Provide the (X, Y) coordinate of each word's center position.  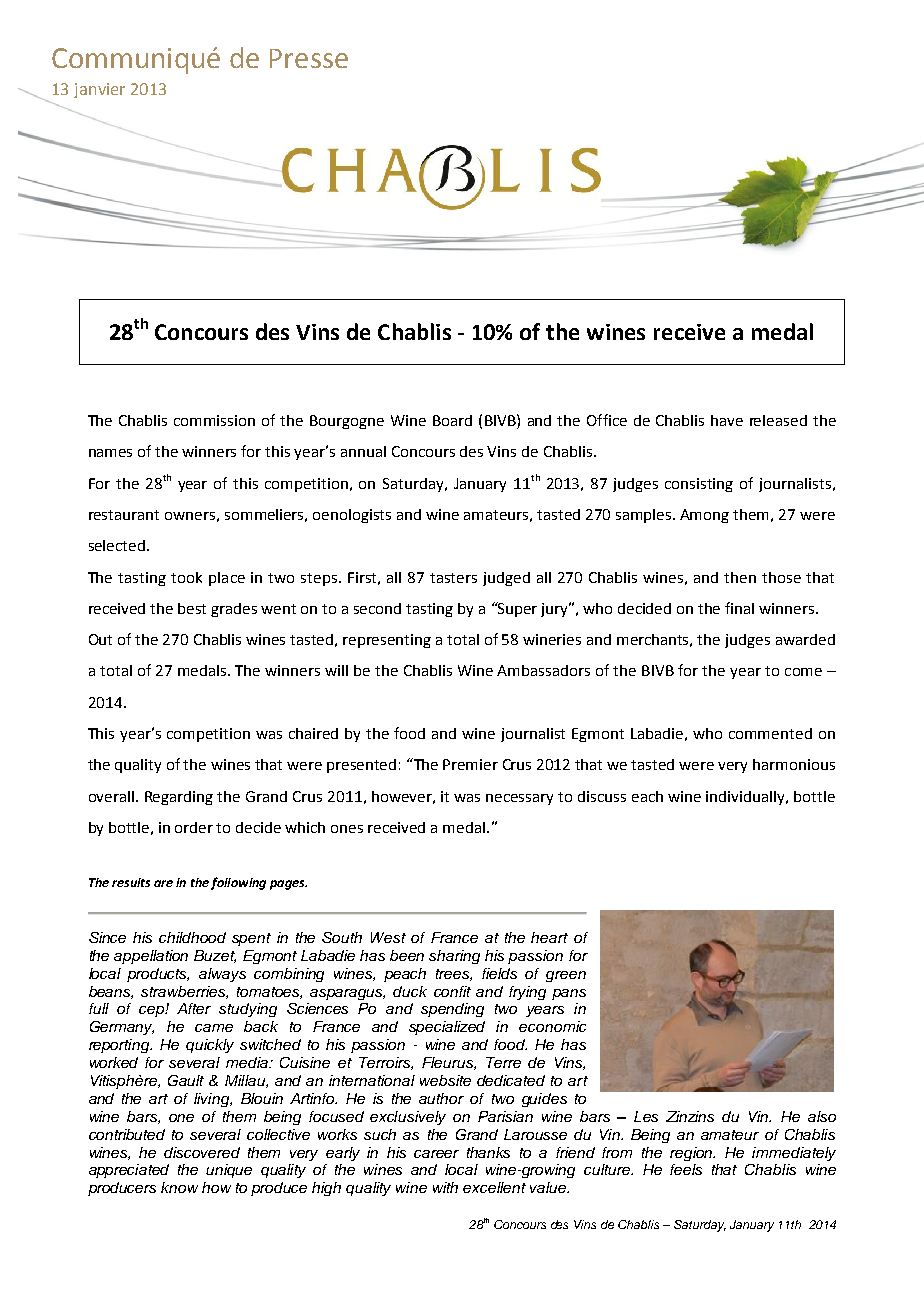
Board (452, 420)
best (192, 608)
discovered (202, 1152)
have (727, 420)
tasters (453, 578)
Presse (309, 58)
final (739, 608)
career (436, 1154)
